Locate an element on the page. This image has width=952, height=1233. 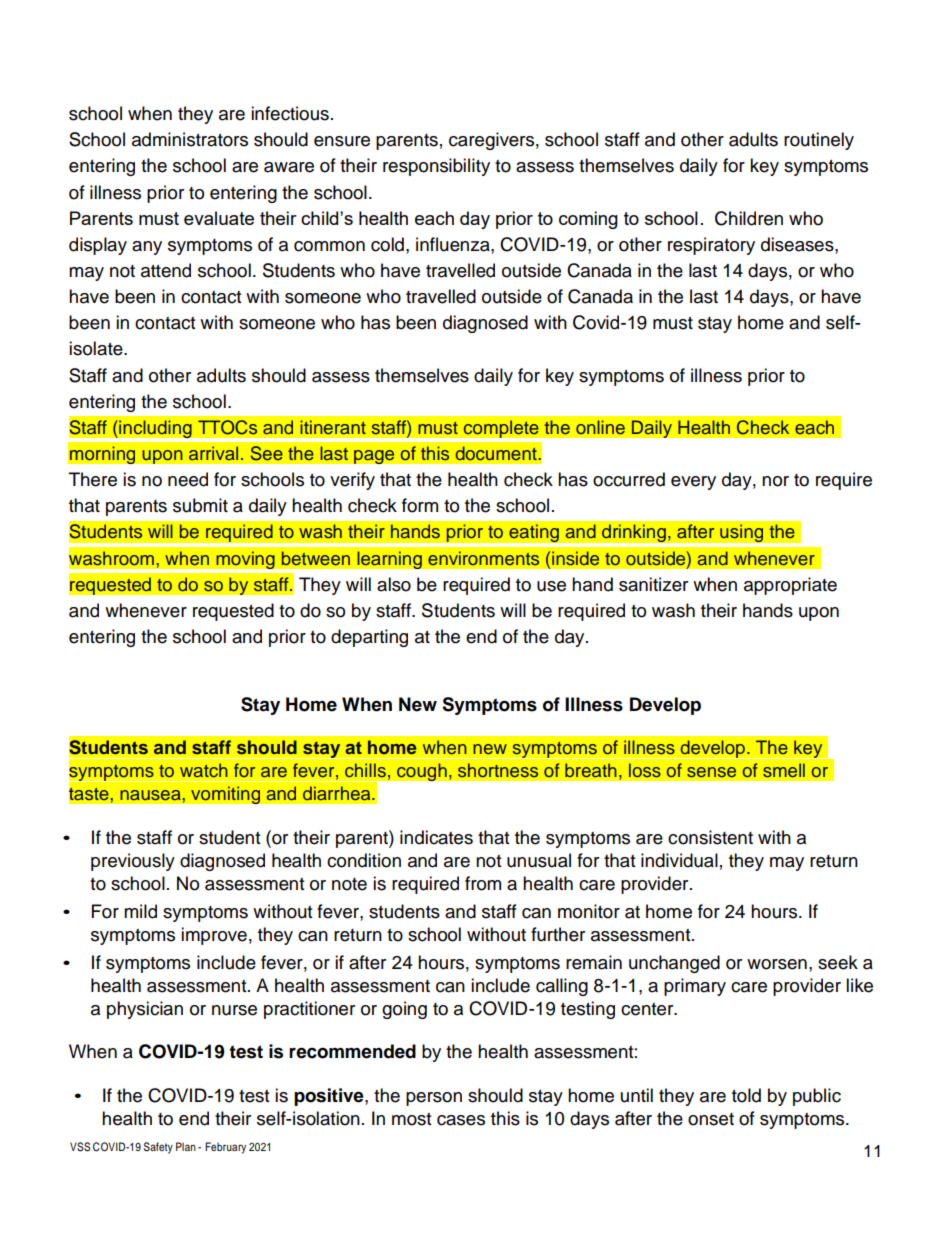
appropriate is located at coordinates (790, 586).
